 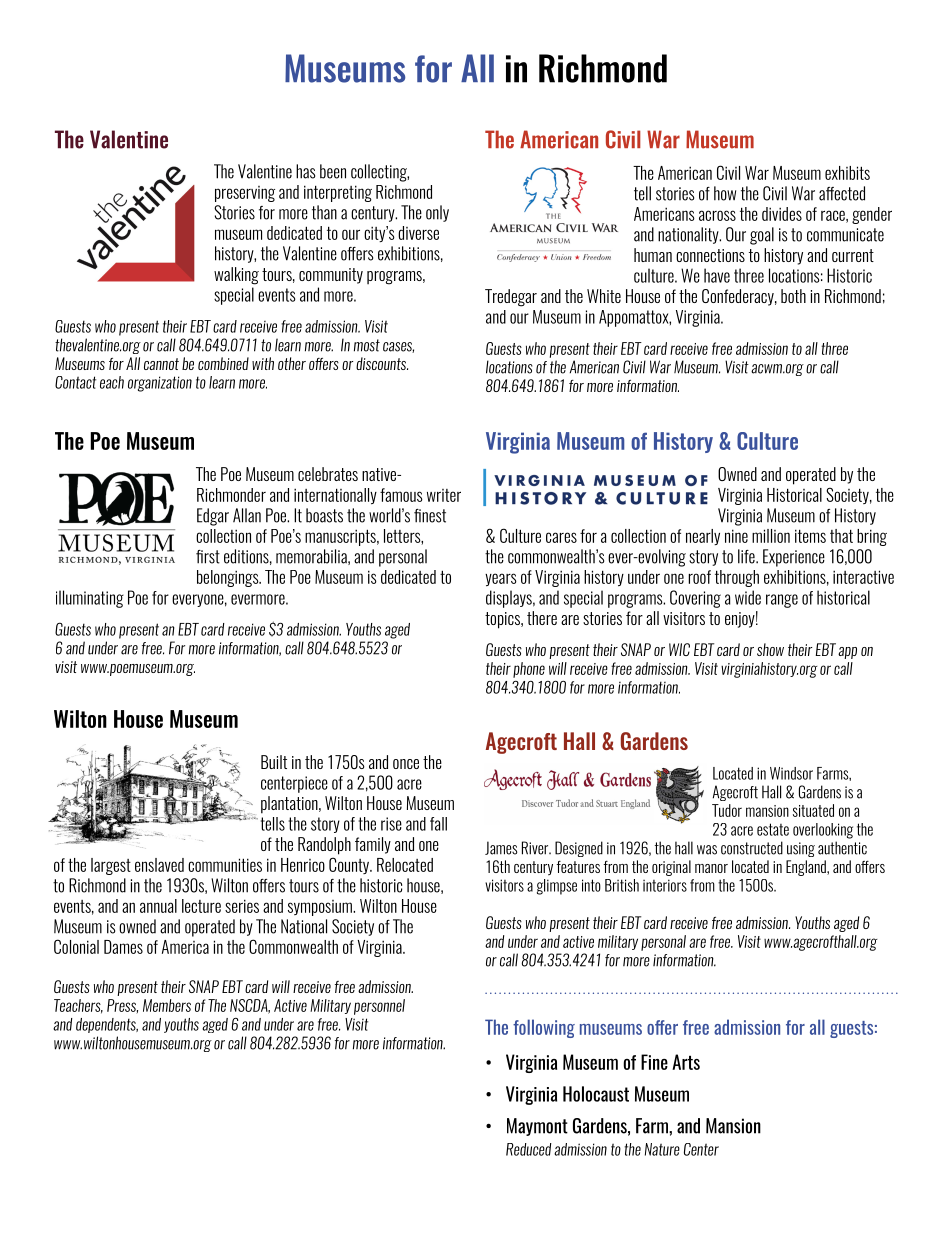 I want to click on preserving, so click(x=245, y=194).
